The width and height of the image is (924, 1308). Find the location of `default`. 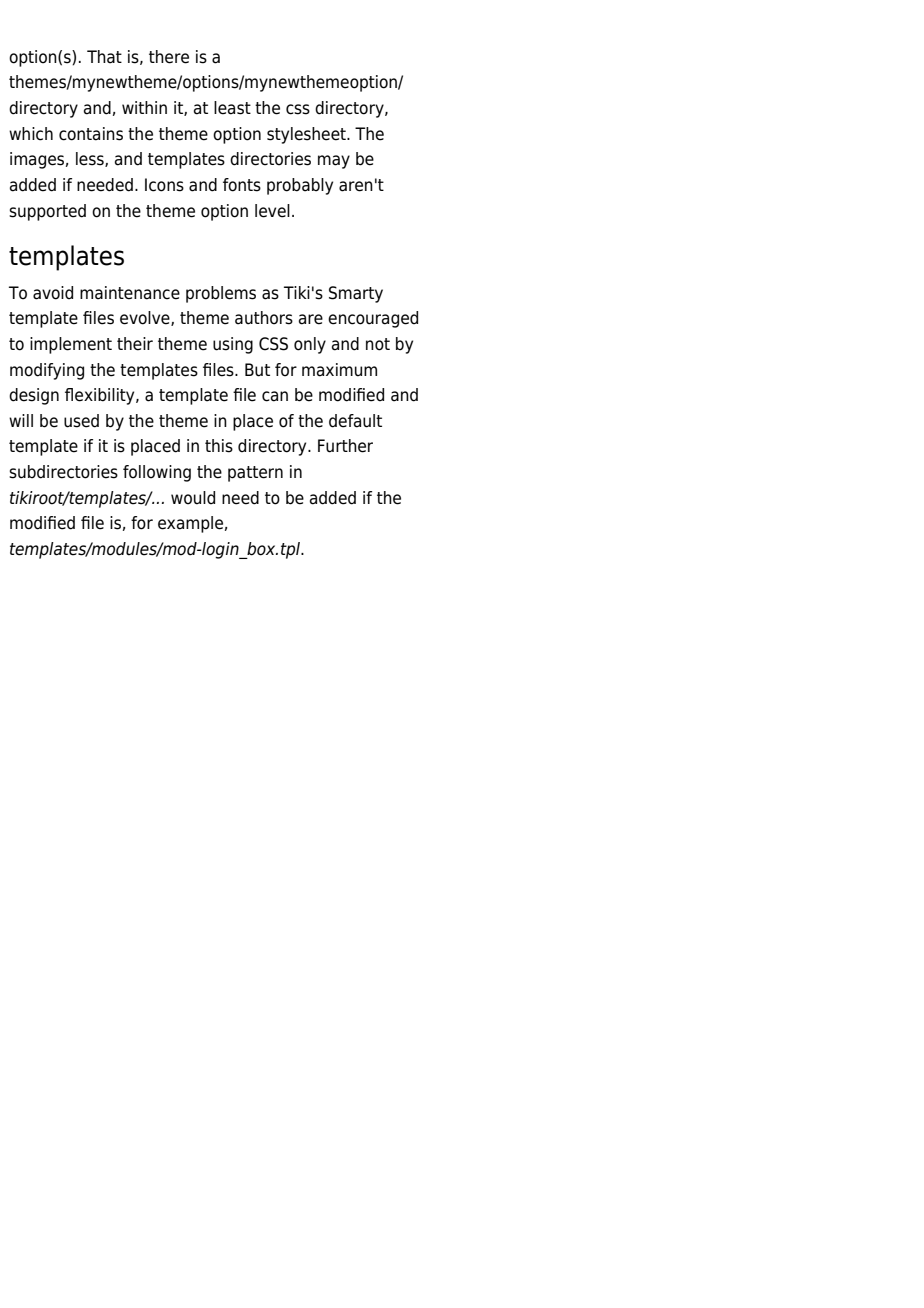

default is located at coordinates (355, 421).
